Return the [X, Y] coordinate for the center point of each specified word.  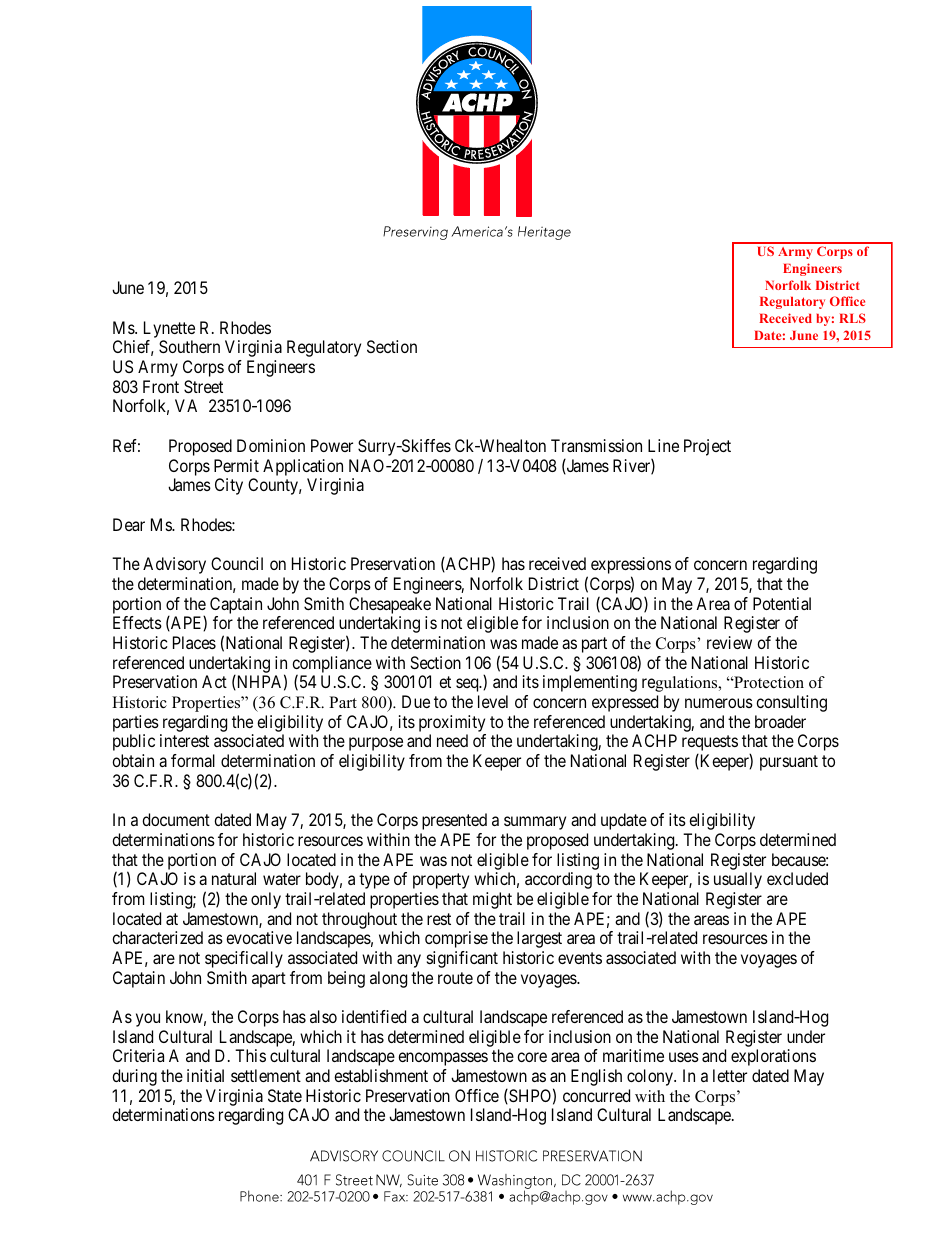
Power [332, 445]
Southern [189, 346]
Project [707, 447]
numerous [719, 703]
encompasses [443, 1059]
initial [205, 1075]
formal [193, 760]
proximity [452, 723]
